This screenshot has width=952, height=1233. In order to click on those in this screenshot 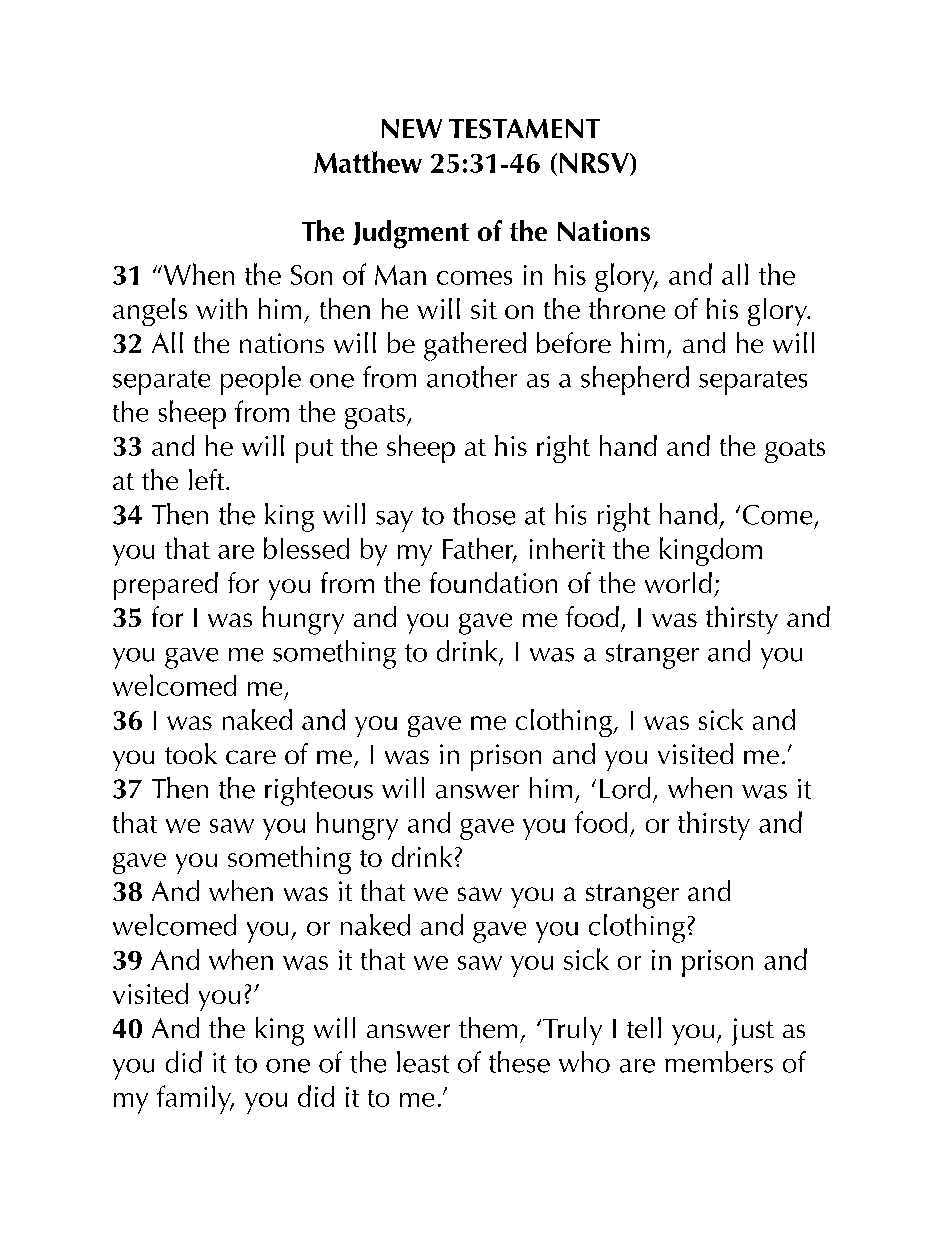, I will do `click(484, 514)`.
